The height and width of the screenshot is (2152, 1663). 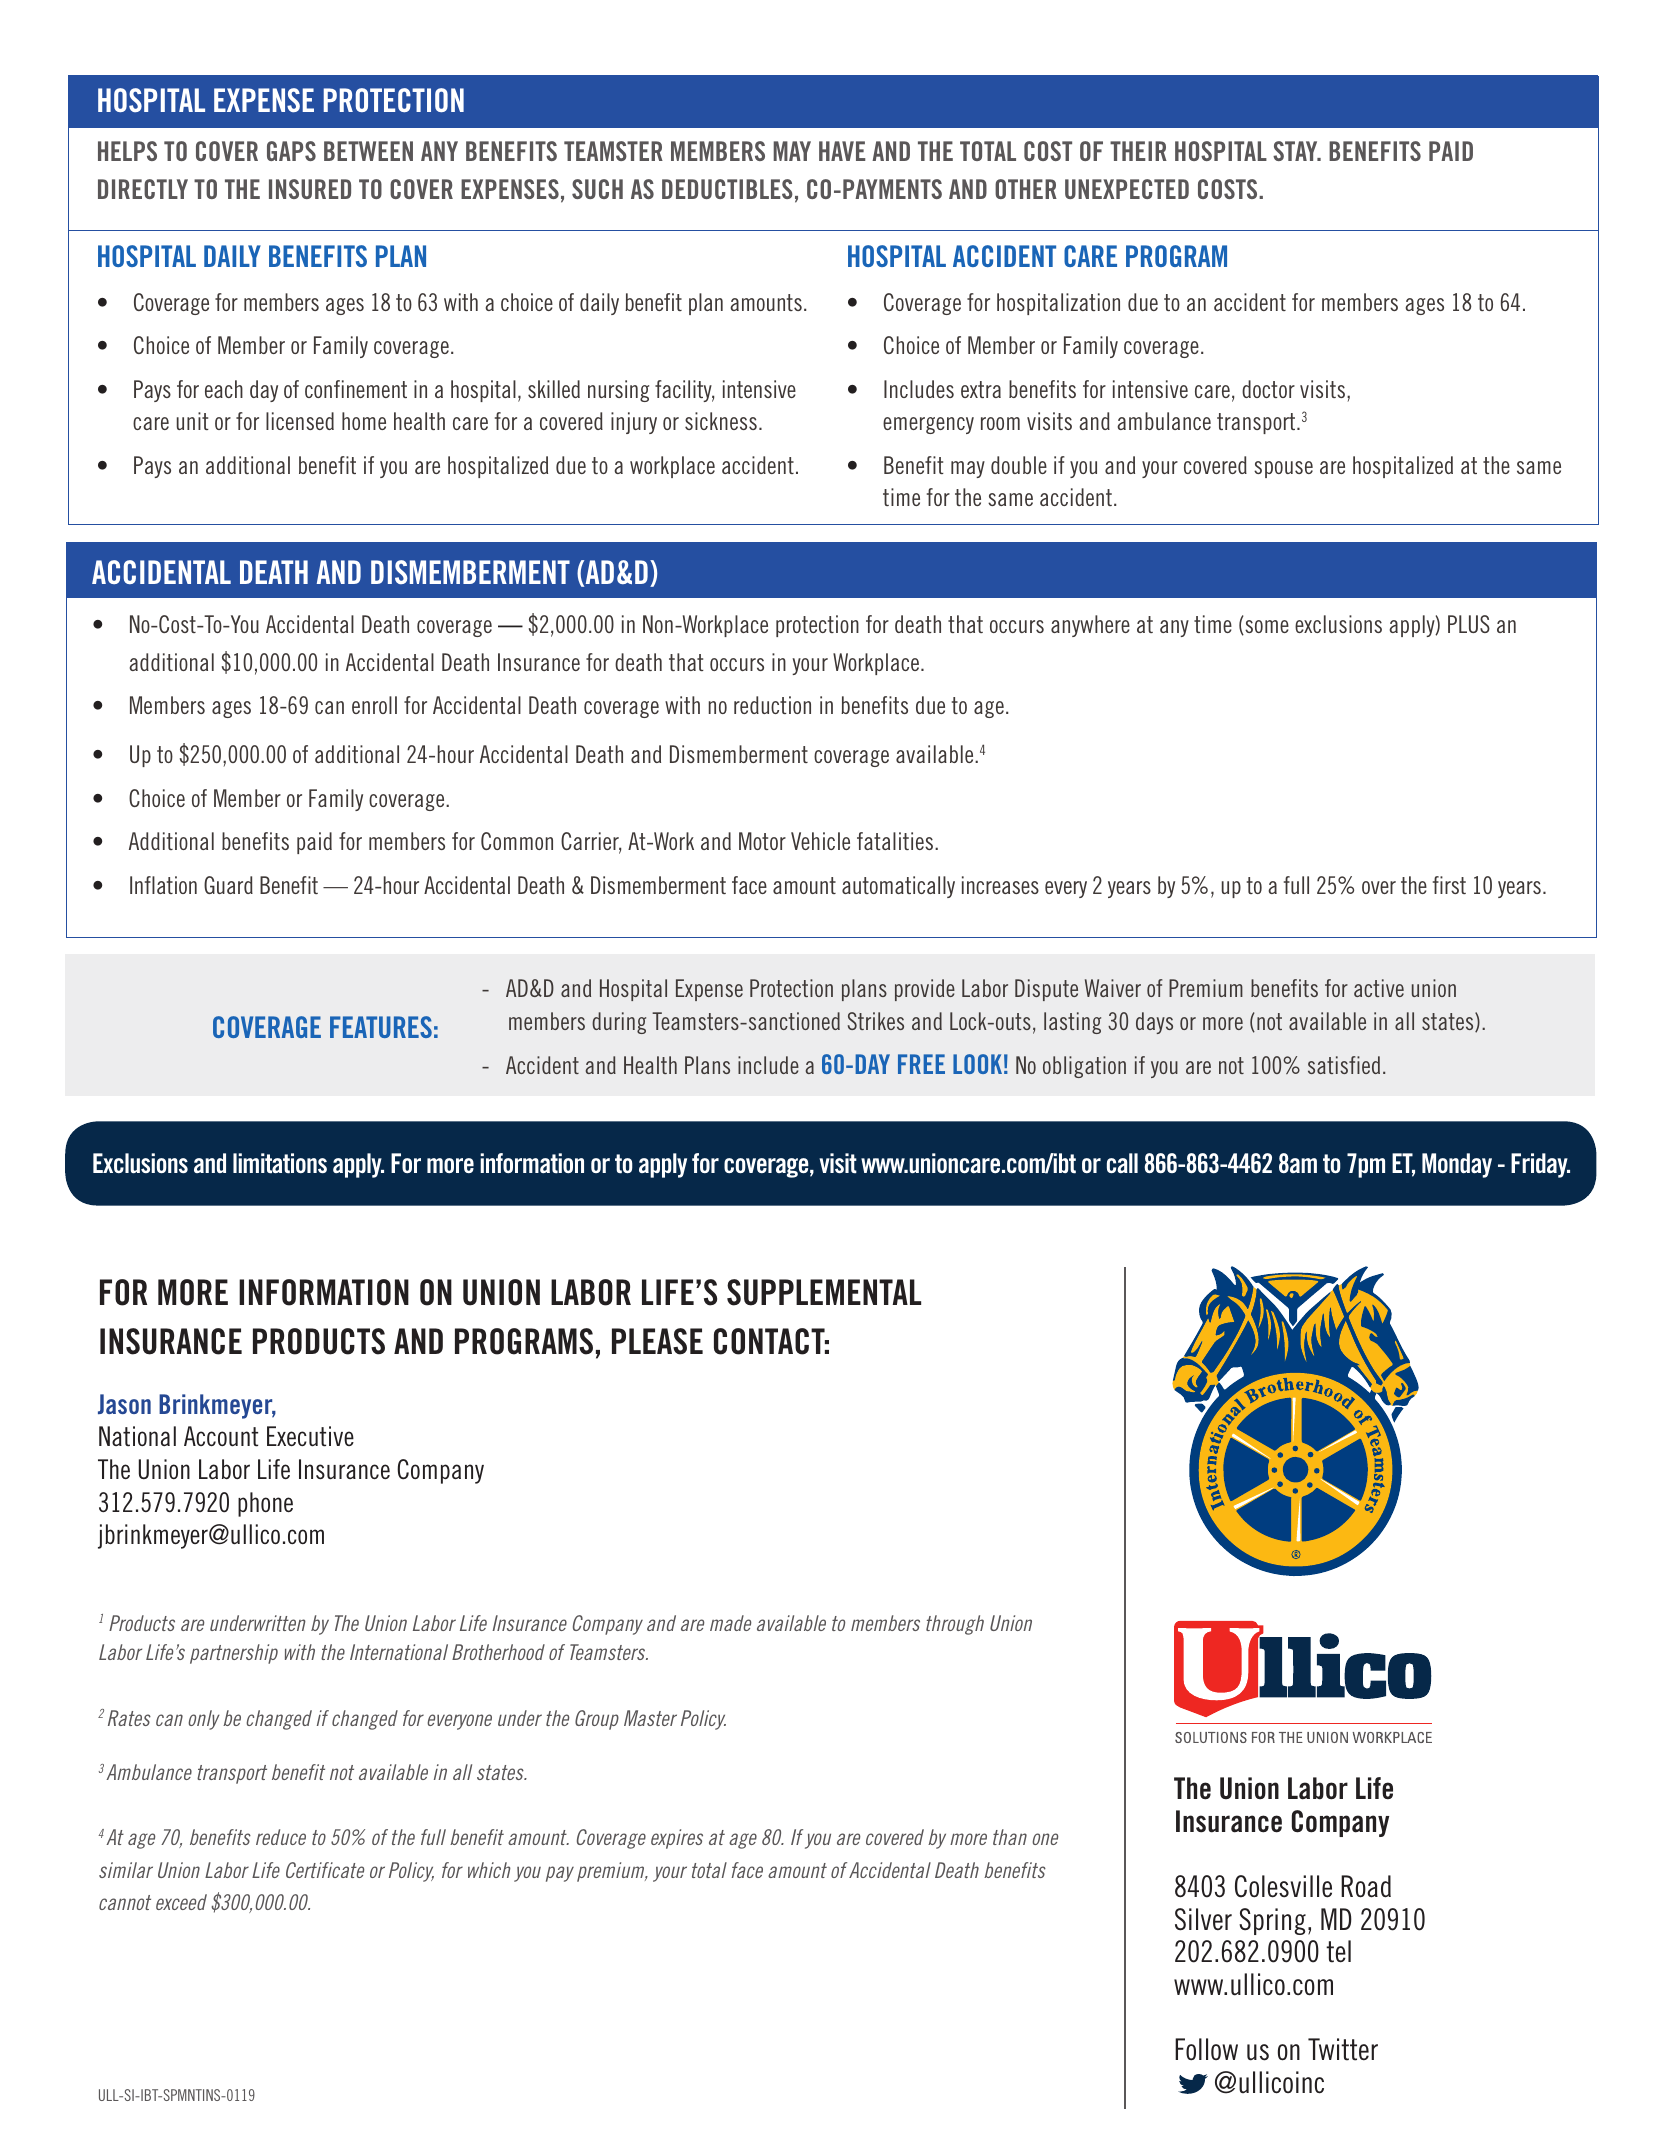 What do you see at coordinates (842, 151) in the screenshot?
I see `HAVE` at bounding box center [842, 151].
